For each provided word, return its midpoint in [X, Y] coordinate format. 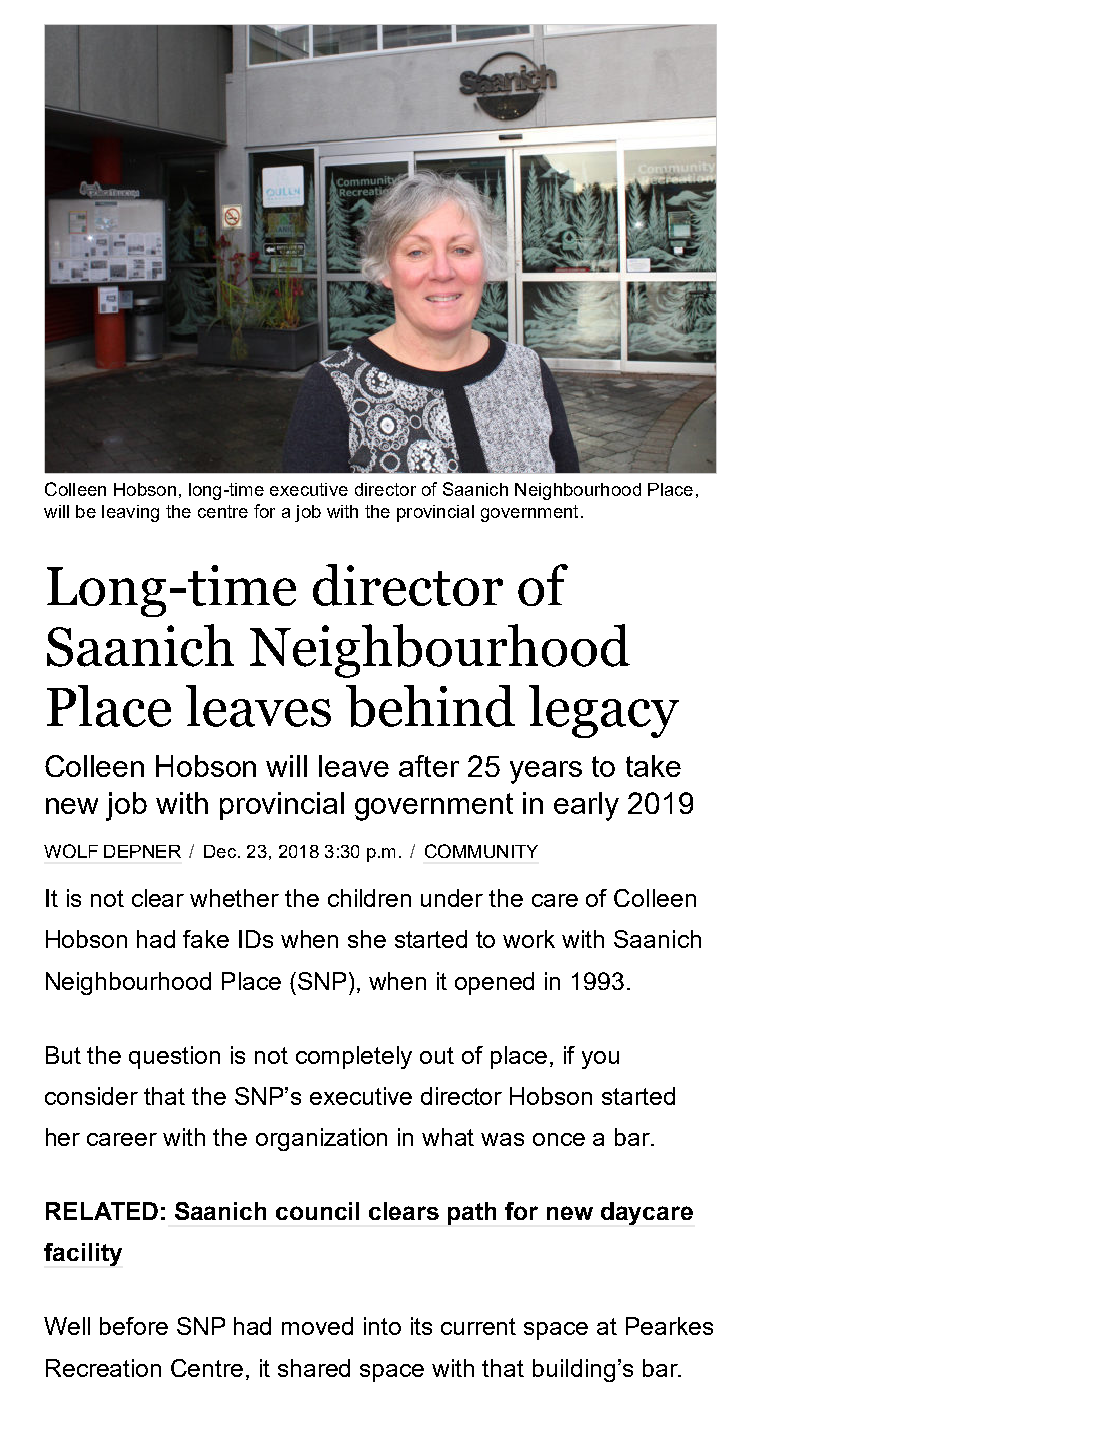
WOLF [71, 851]
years [546, 772]
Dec [220, 851]
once [559, 1139]
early [586, 806]
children [369, 898]
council [317, 1211]
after [429, 766]
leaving [130, 513]
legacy [604, 711]
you [600, 1060]
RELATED [102, 1211]
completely [354, 1057]
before [134, 1326]
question [174, 1057]
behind [430, 706]
